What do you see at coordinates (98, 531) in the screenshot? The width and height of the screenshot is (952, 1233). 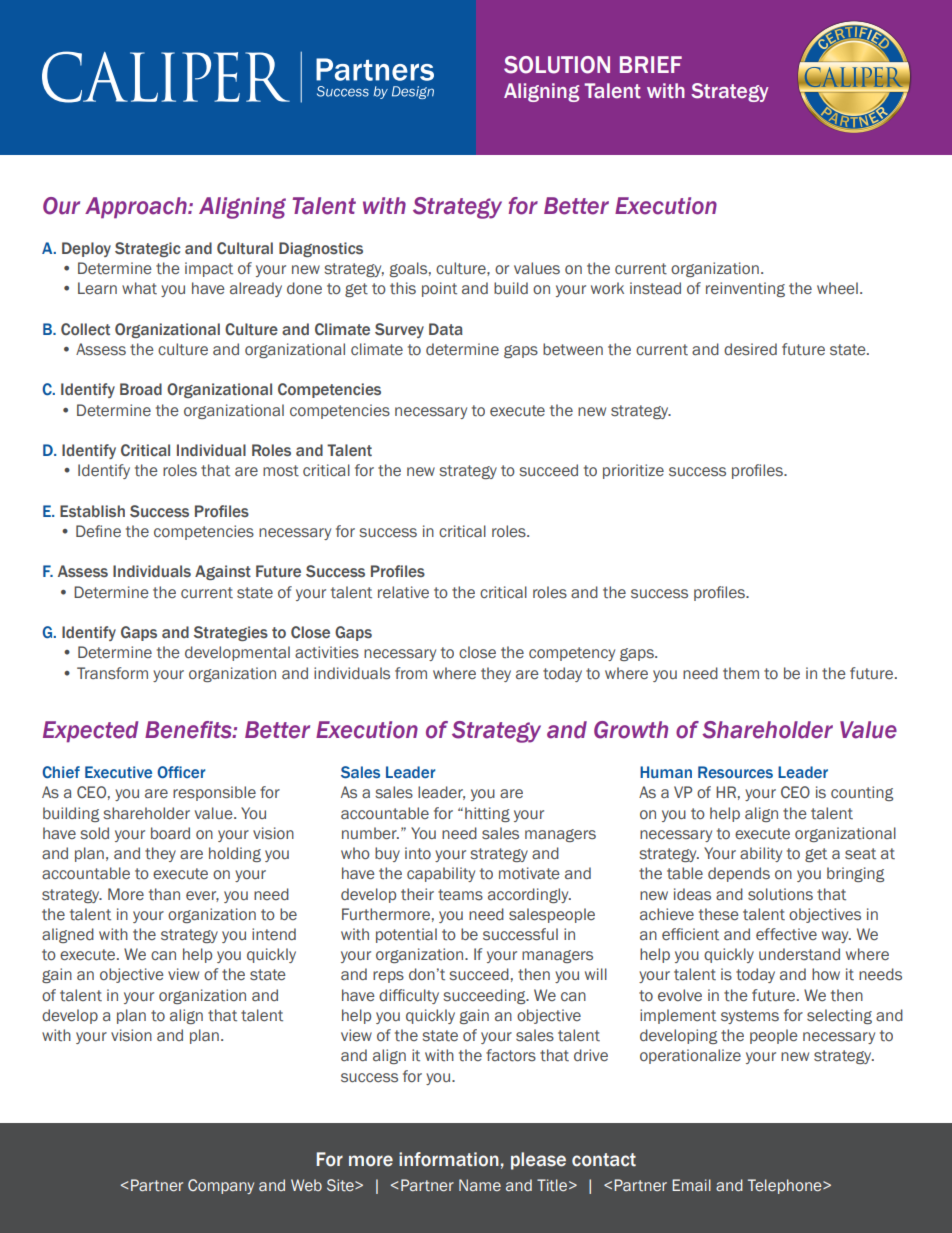 I see `Define` at bounding box center [98, 531].
